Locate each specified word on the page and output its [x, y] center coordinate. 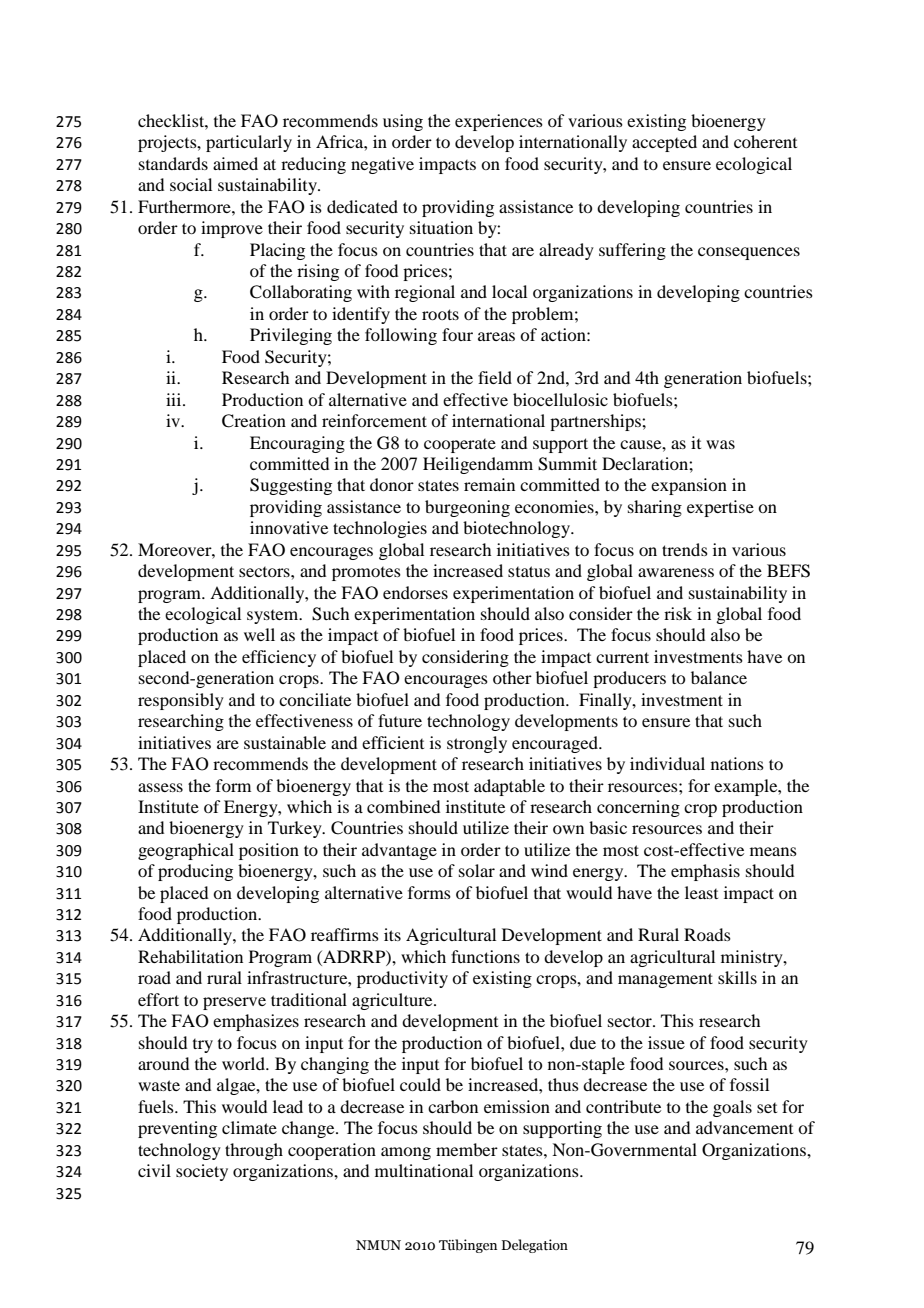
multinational [424, 1170]
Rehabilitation [190, 956]
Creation [254, 421]
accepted [664, 143]
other [512, 677]
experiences [499, 122]
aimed [235, 163]
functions [485, 956]
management [665, 980]
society [202, 1172]
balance [719, 677]
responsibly [181, 701]
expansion [689, 486]
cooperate [460, 446]
